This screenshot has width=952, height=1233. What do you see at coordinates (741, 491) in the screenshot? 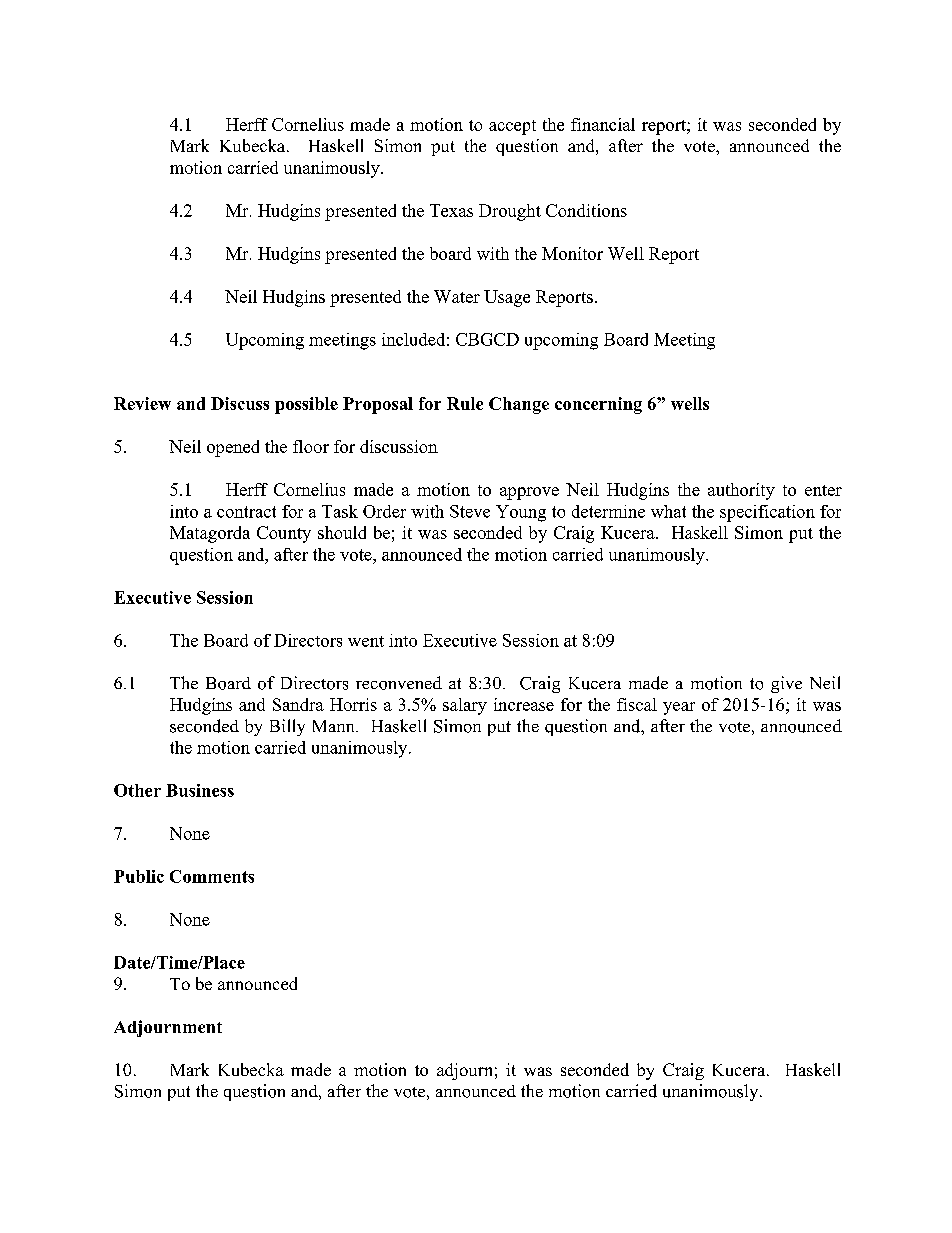
I see `authority` at bounding box center [741, 491].
